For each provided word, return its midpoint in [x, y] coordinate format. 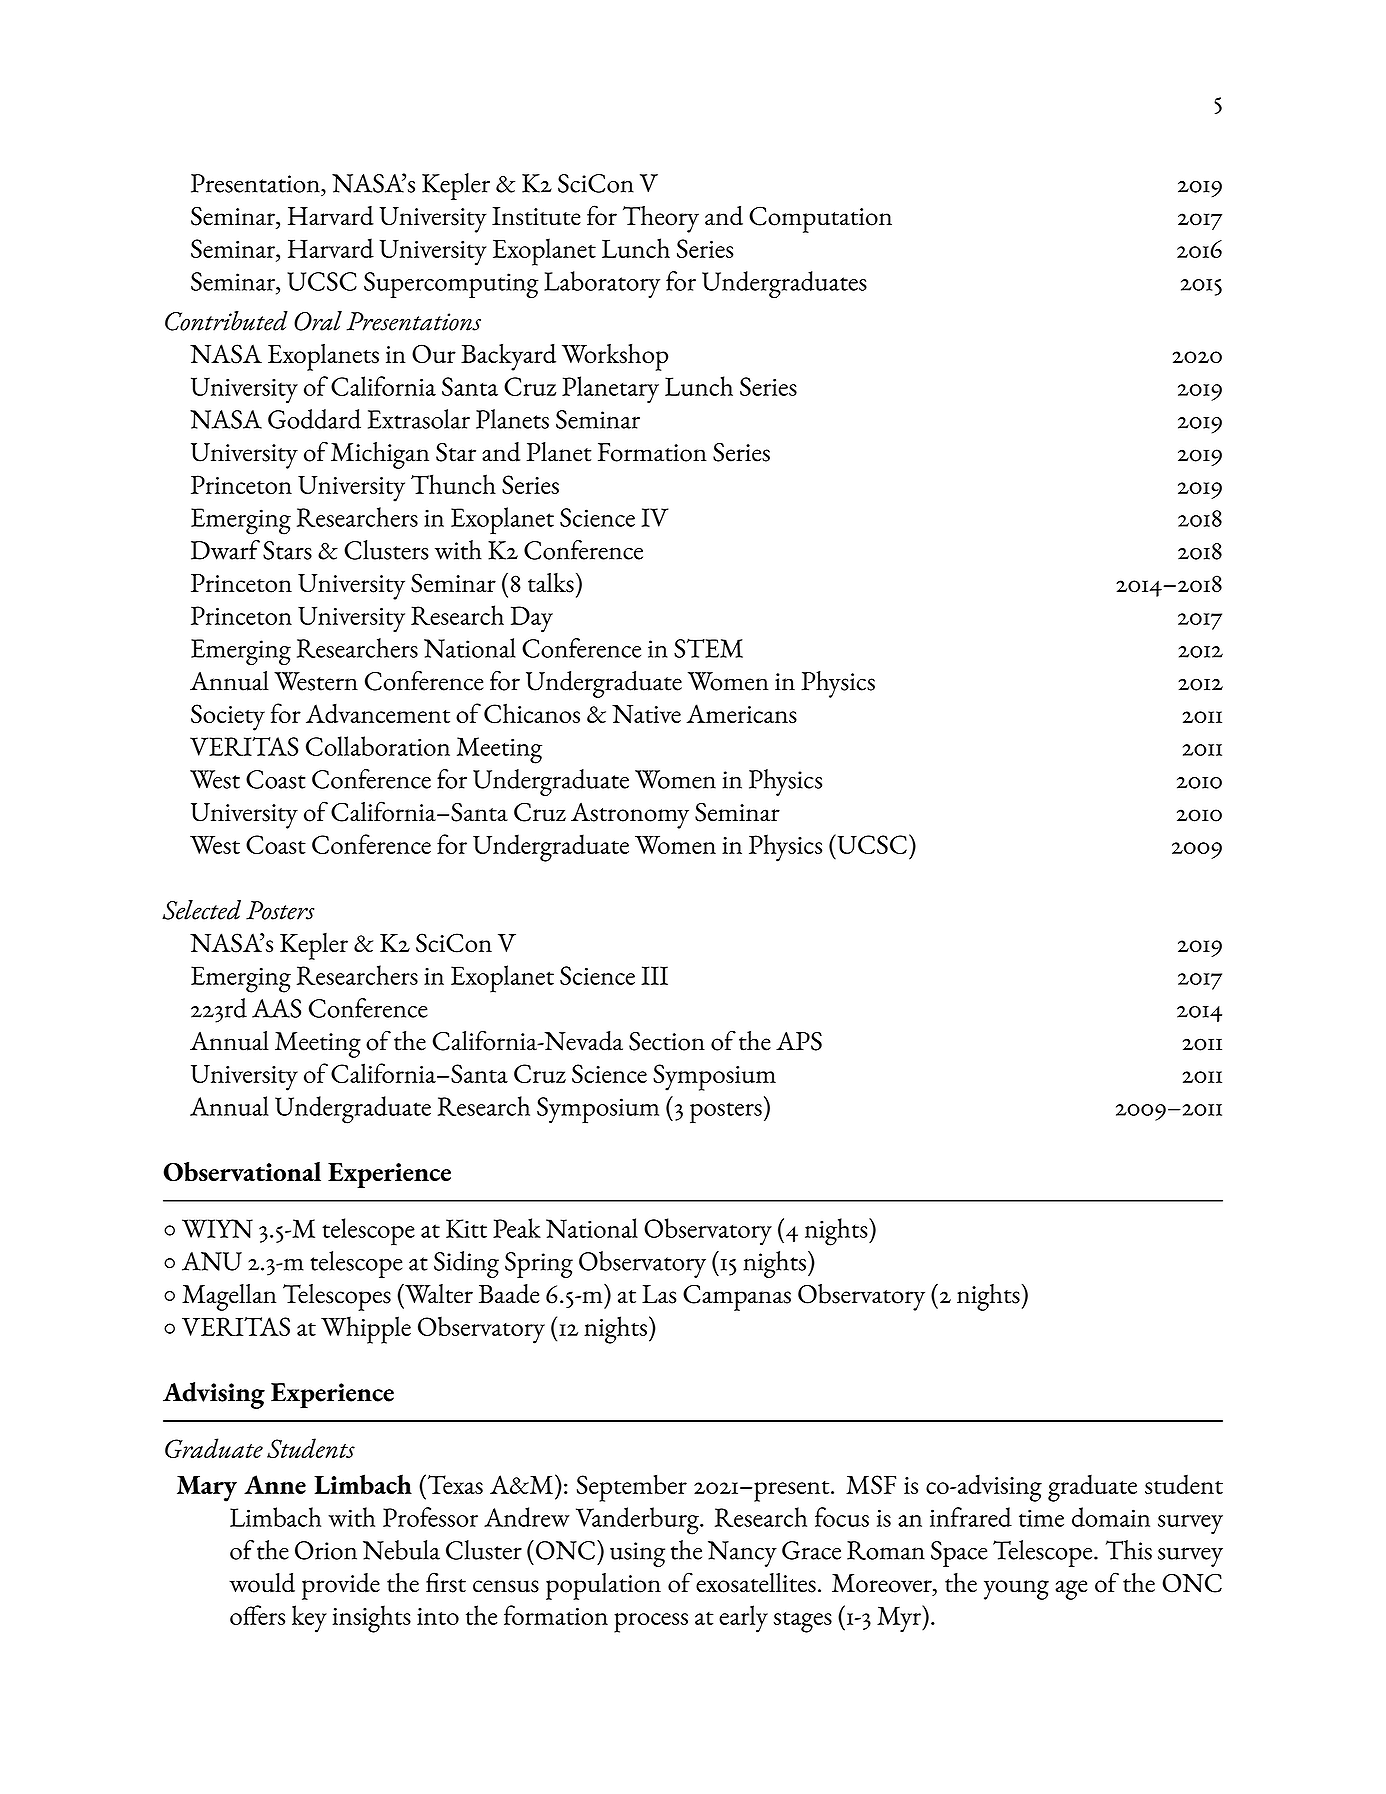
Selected [201, 910]
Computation [820, 219]
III [654, 975]
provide [341, 1586]
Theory [661, 219]
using [637, 1554]
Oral [318, 321]
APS [799, 1041]
